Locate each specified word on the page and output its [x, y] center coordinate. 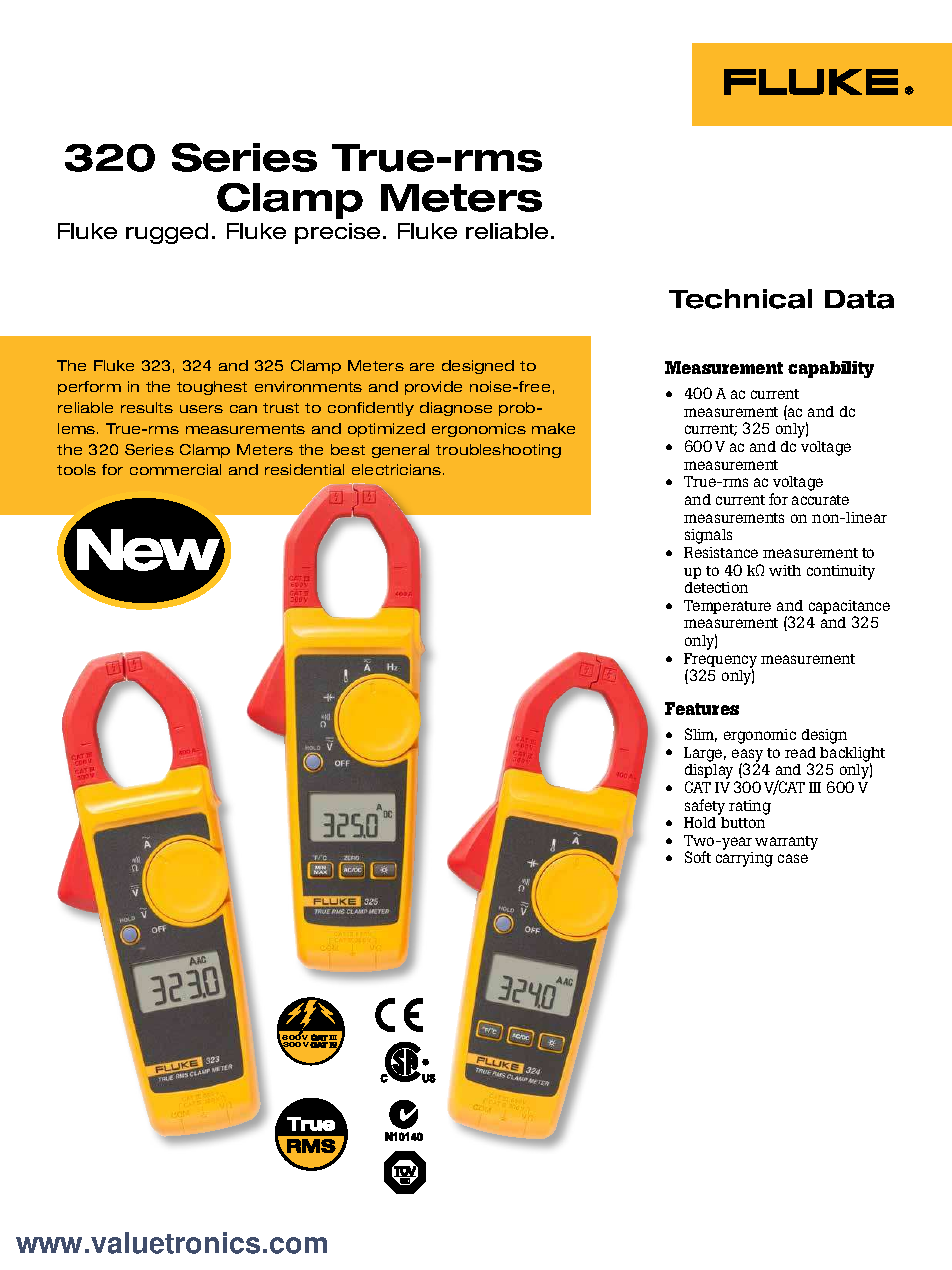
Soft [698, 857]
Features [702, 708]
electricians [398, 469]
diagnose [456, 409]
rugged [167, 233]
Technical [740, 299]
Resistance [721, 552]
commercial [175, 469]
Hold [700, 822]
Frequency [720, 661]
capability [831, 369]
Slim [701, 735]
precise [337, 233]
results [147, 407]
